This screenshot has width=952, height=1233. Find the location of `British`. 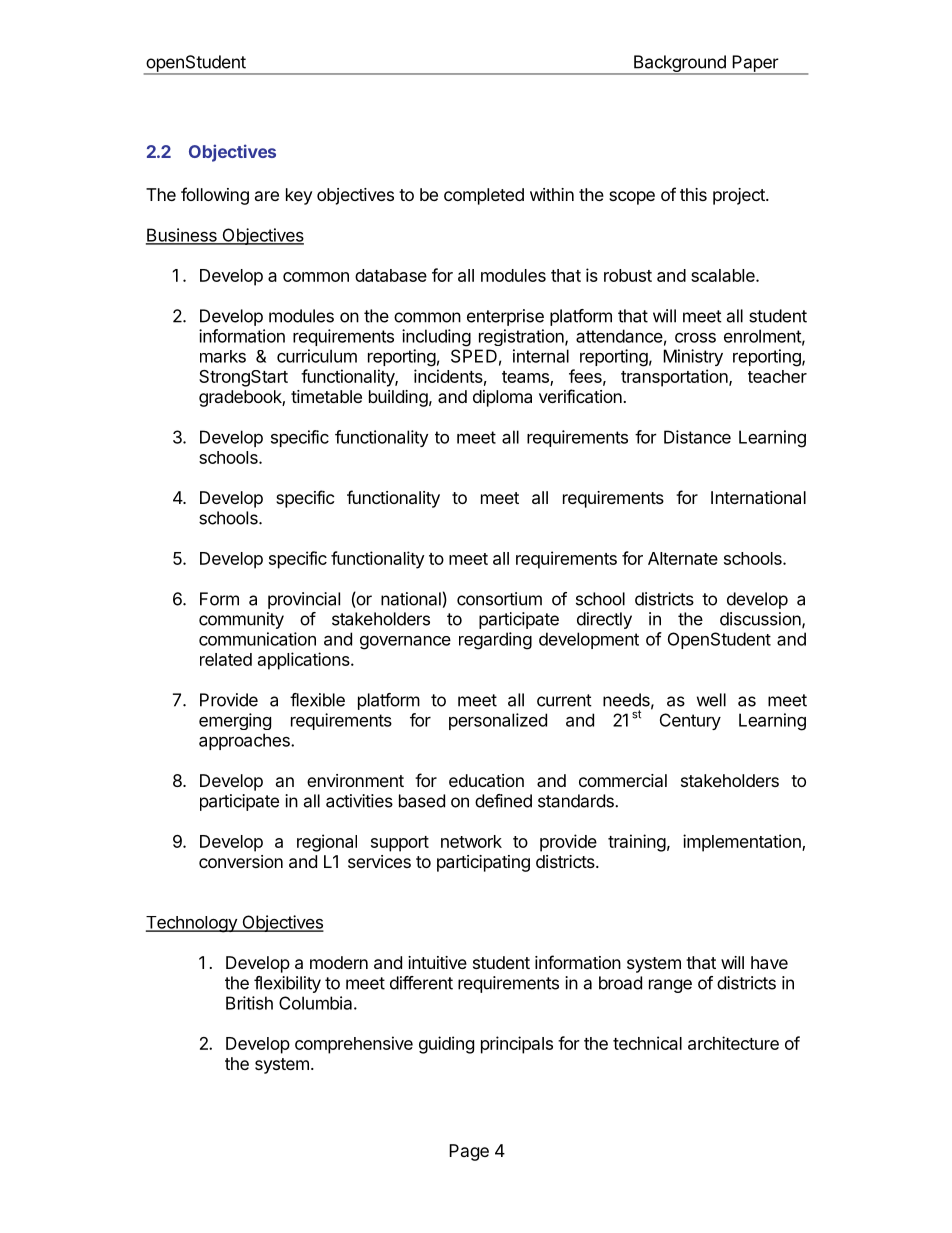

British is located at coordinates (249, 1003).
